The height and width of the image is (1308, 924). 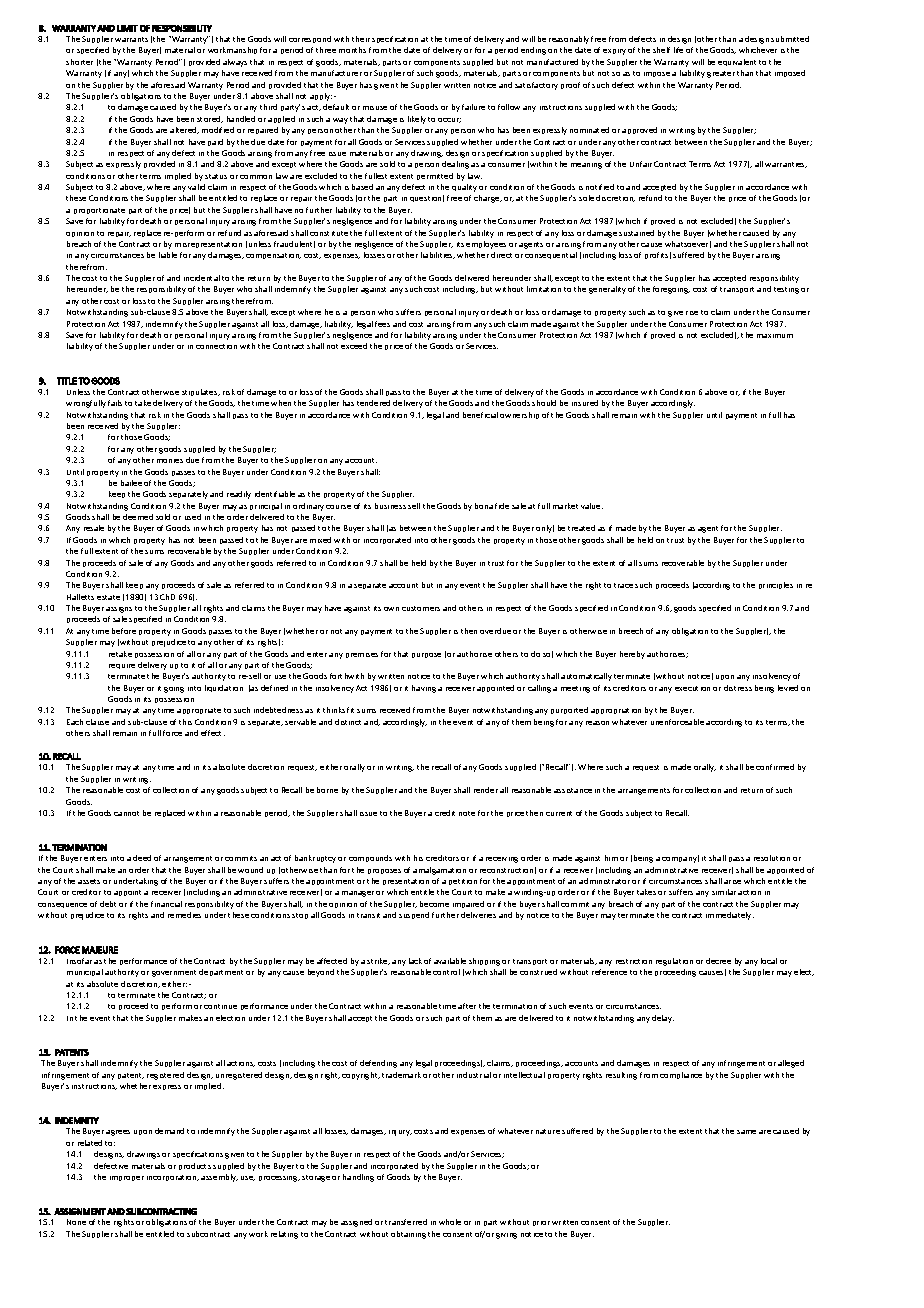 I want to click on execution, so click(x=692, y=688).
